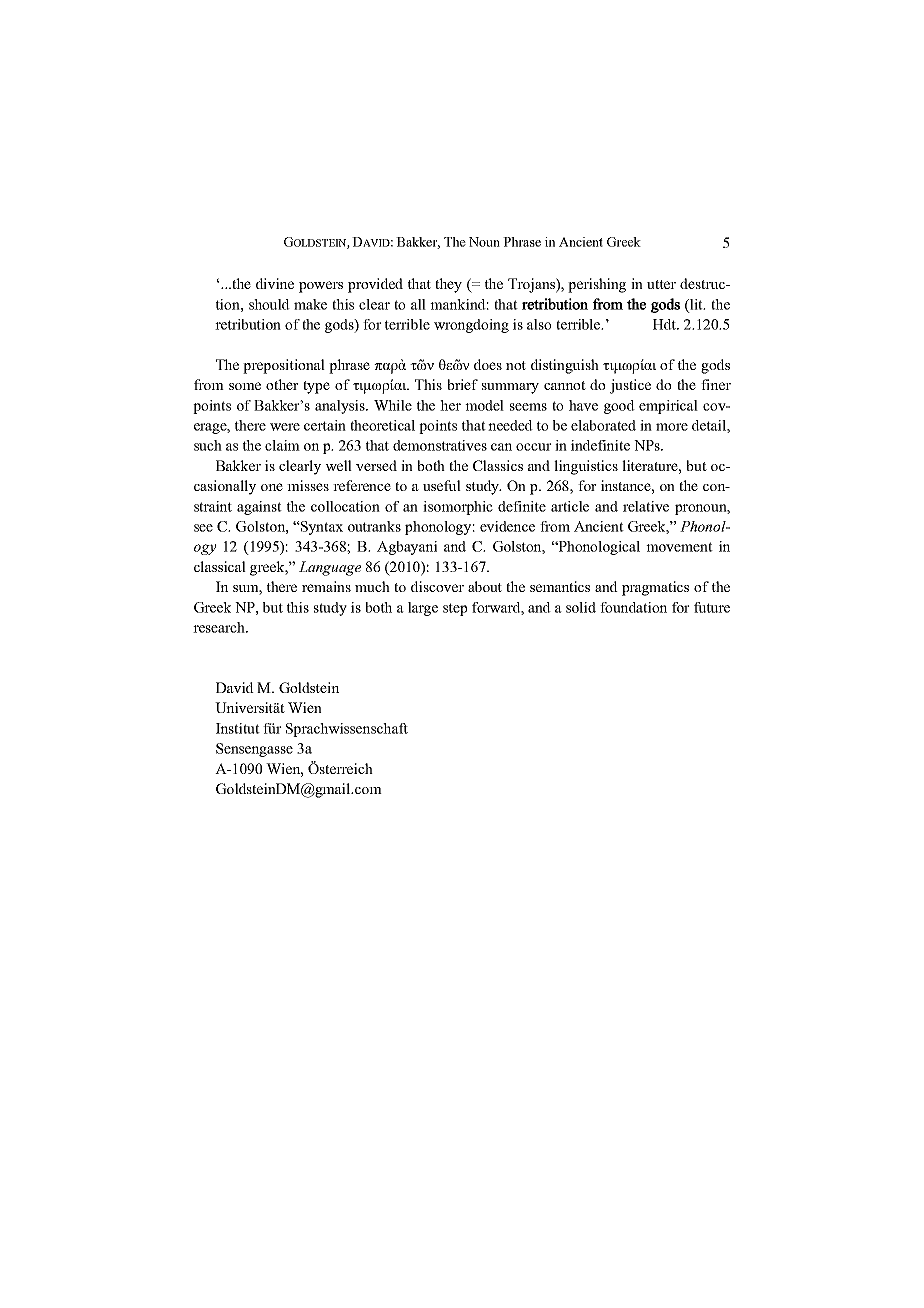 This screenshot has height=1308, width=924. What do you see at coordinates (275, 283) in the screenshot?
I see `divine` at bounding box center [275, 283].
